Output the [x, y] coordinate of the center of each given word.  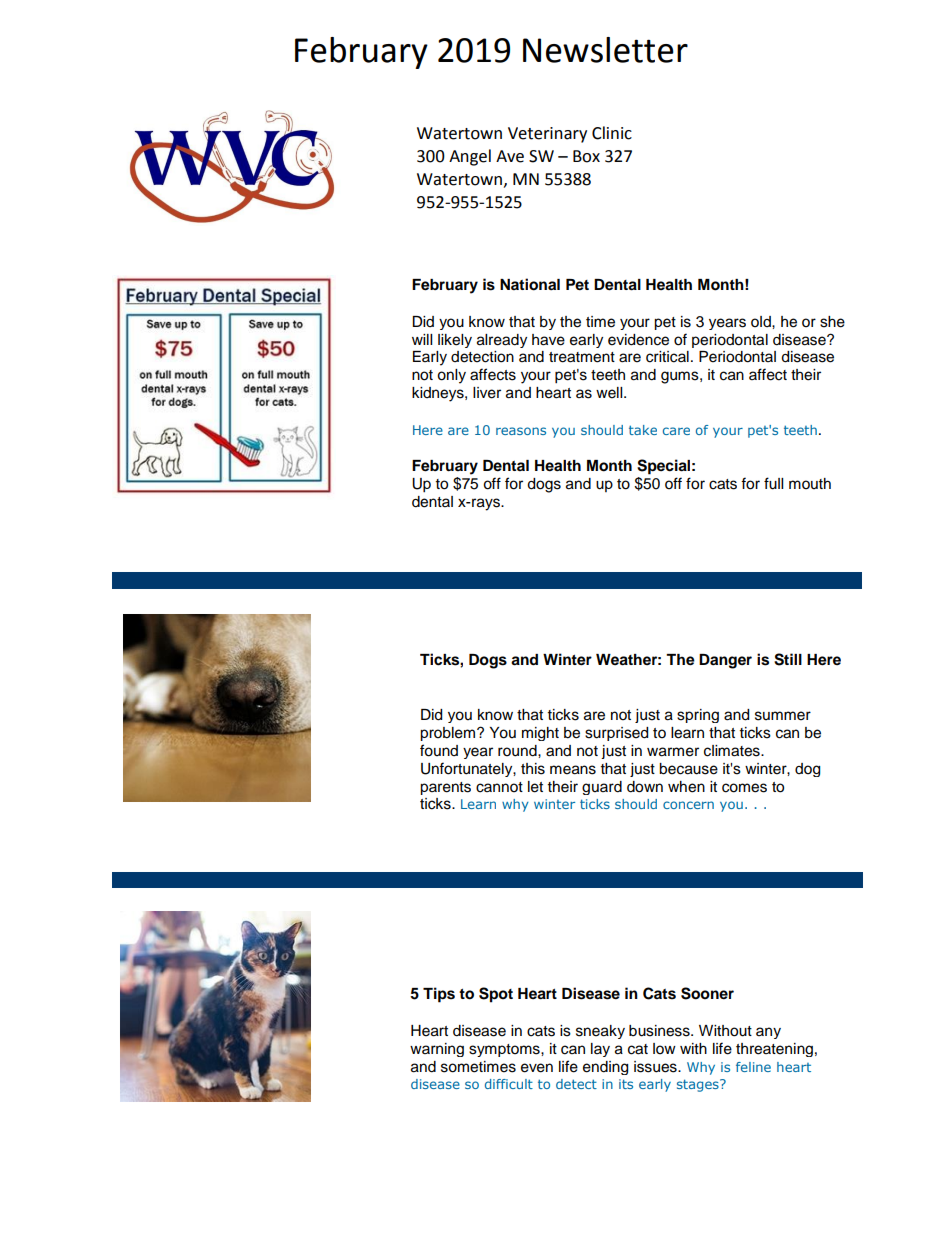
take [643, 430]
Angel [470, 157]
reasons [521, 431]
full [773, 483]
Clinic [612, 133]
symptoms [505, 1050]
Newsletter [605, 50]
